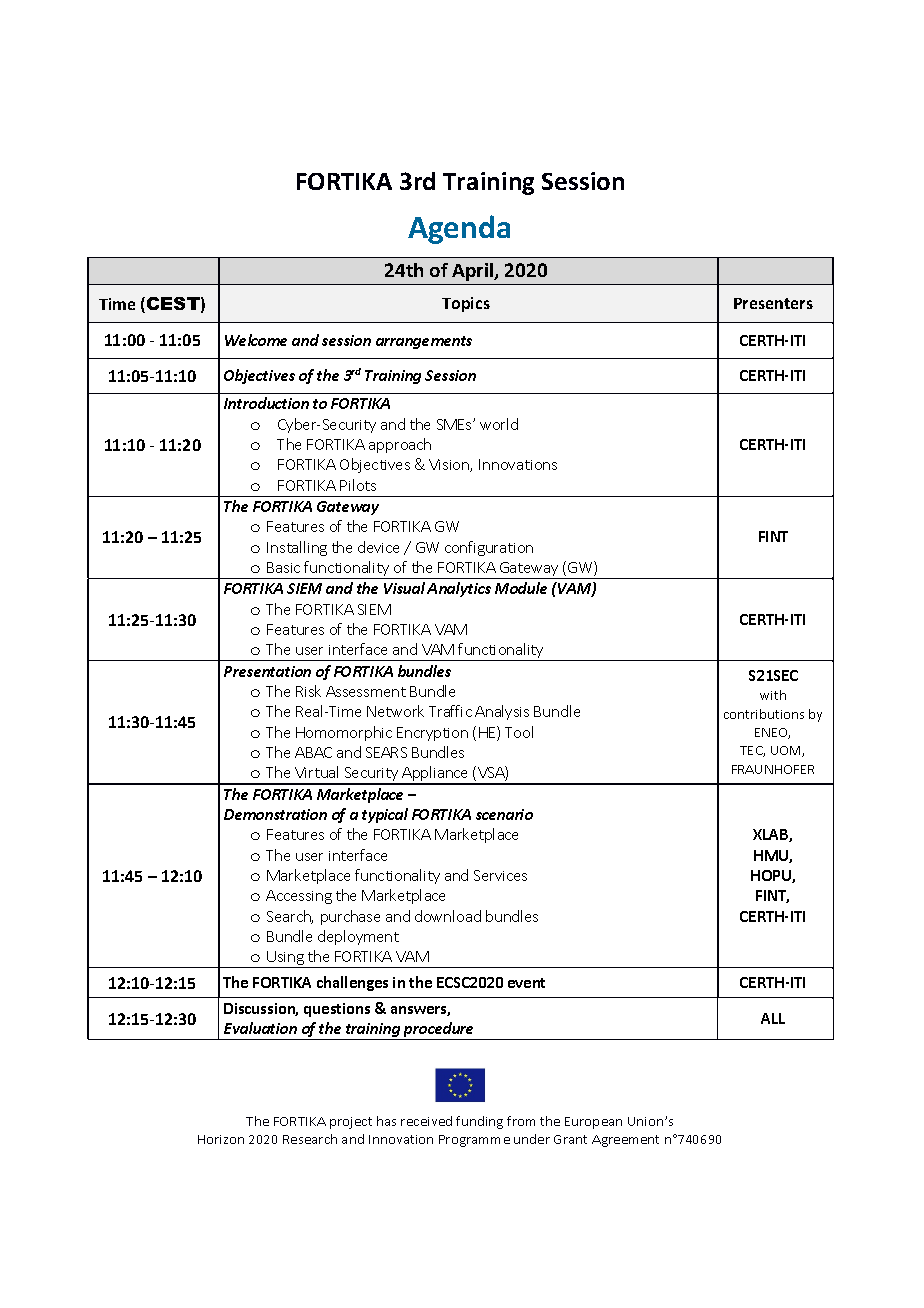 Image resolution: width=924 pixels, height=1308 pixels. Describe the element at coordinates (773, 303) in the screenshot. I see `Presenters` at that location.
